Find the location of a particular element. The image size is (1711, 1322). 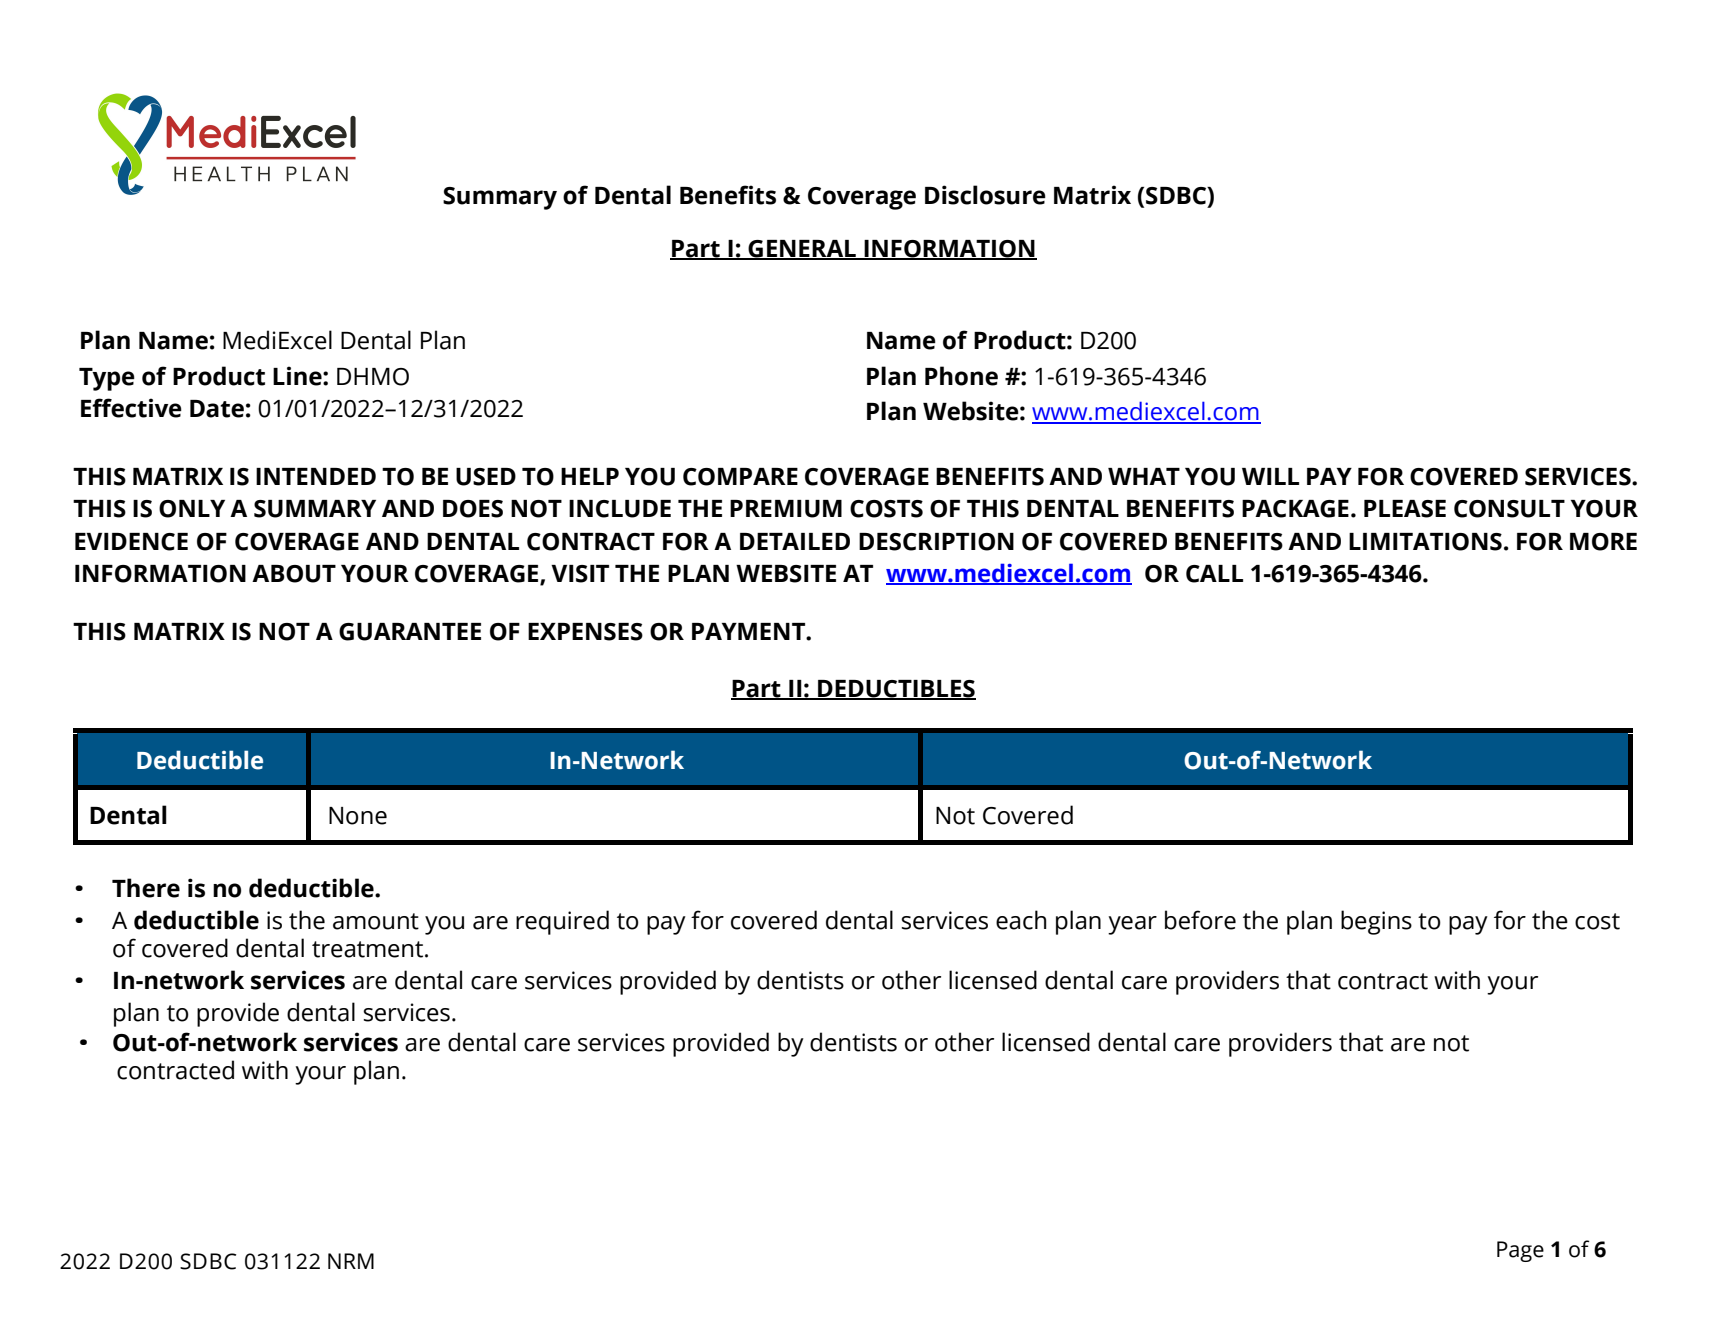

CALL is located at coordinates (1214, 574).
